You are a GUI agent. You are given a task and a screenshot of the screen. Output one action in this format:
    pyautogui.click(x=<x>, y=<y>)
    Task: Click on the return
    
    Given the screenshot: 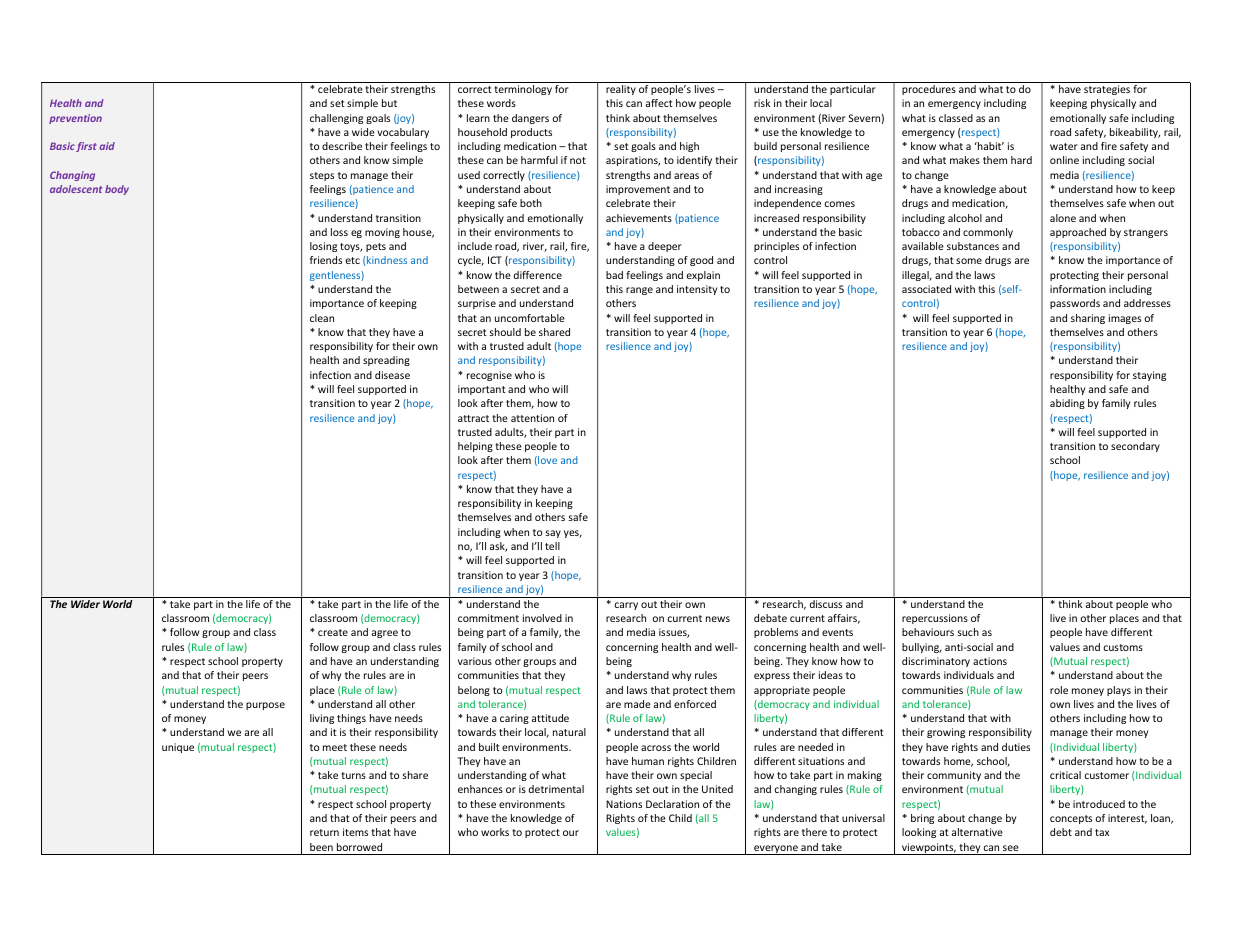 What is the action you would take?
    pyautogui.click(x=324, y=832)
